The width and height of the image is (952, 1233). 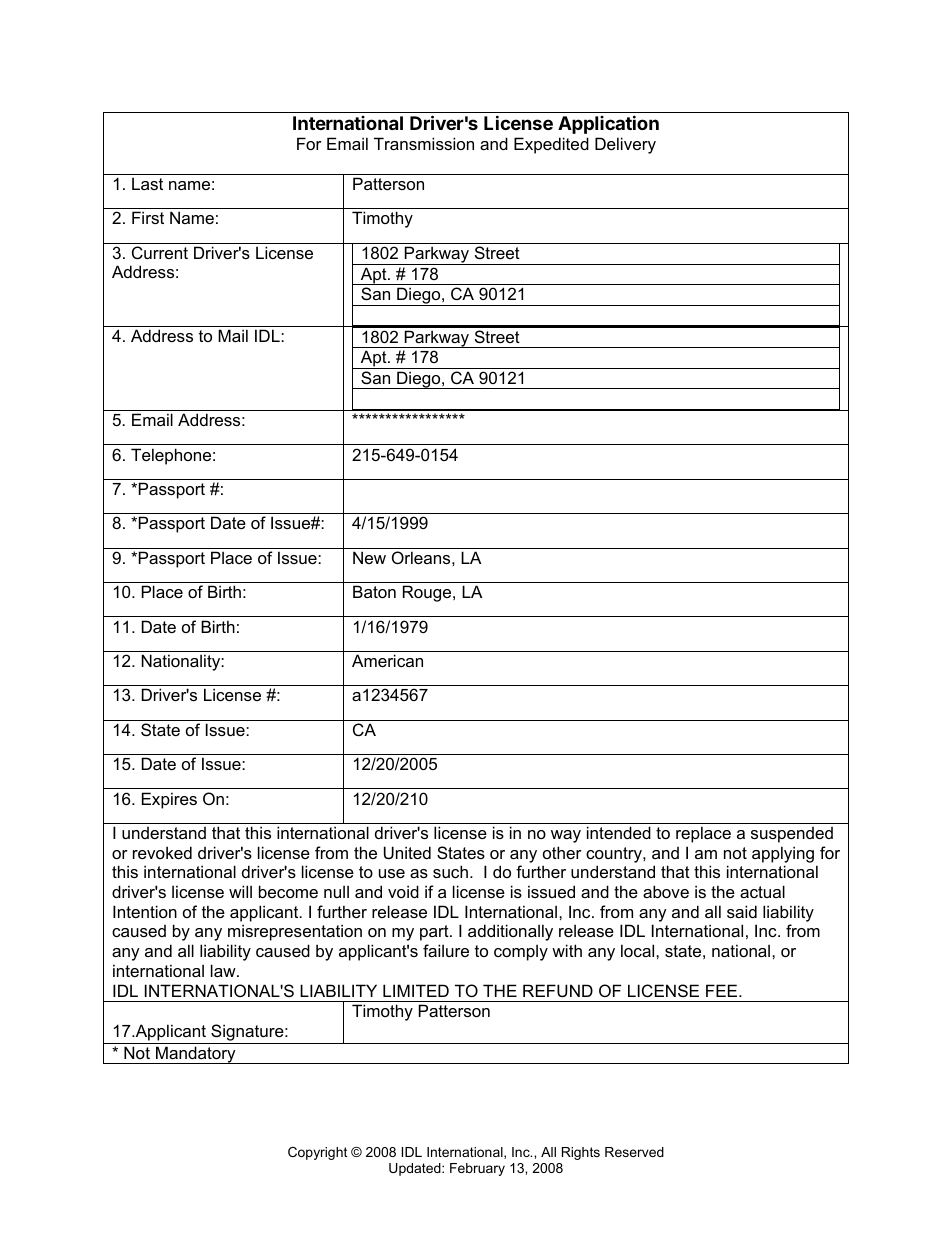 I want to click on intended, so click(x=619, y=832).
